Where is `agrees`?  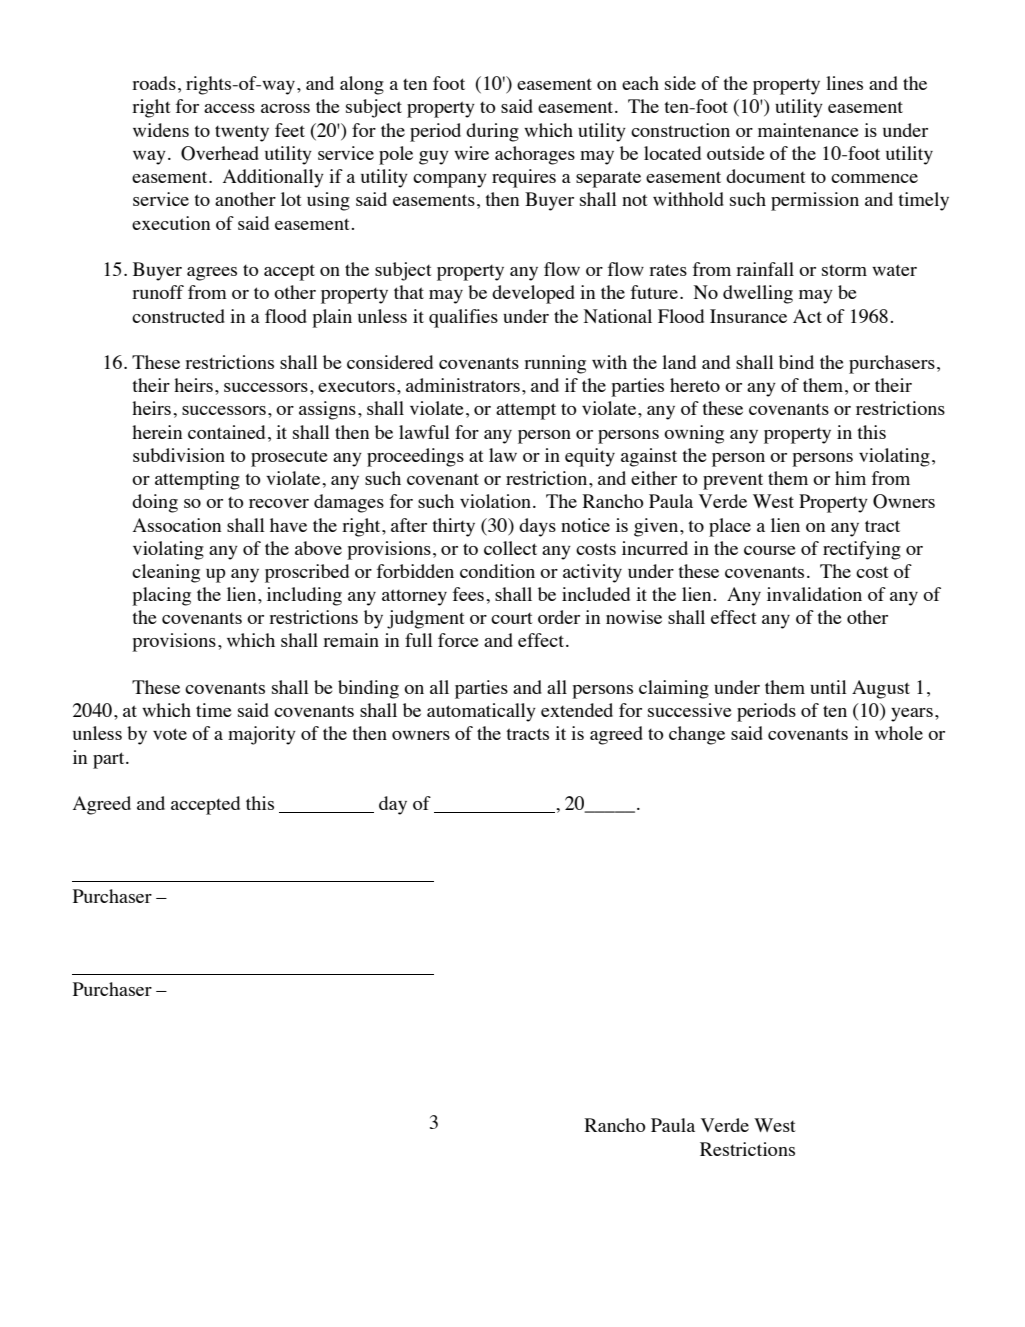
agrees is located at coordinates (212, 274).
